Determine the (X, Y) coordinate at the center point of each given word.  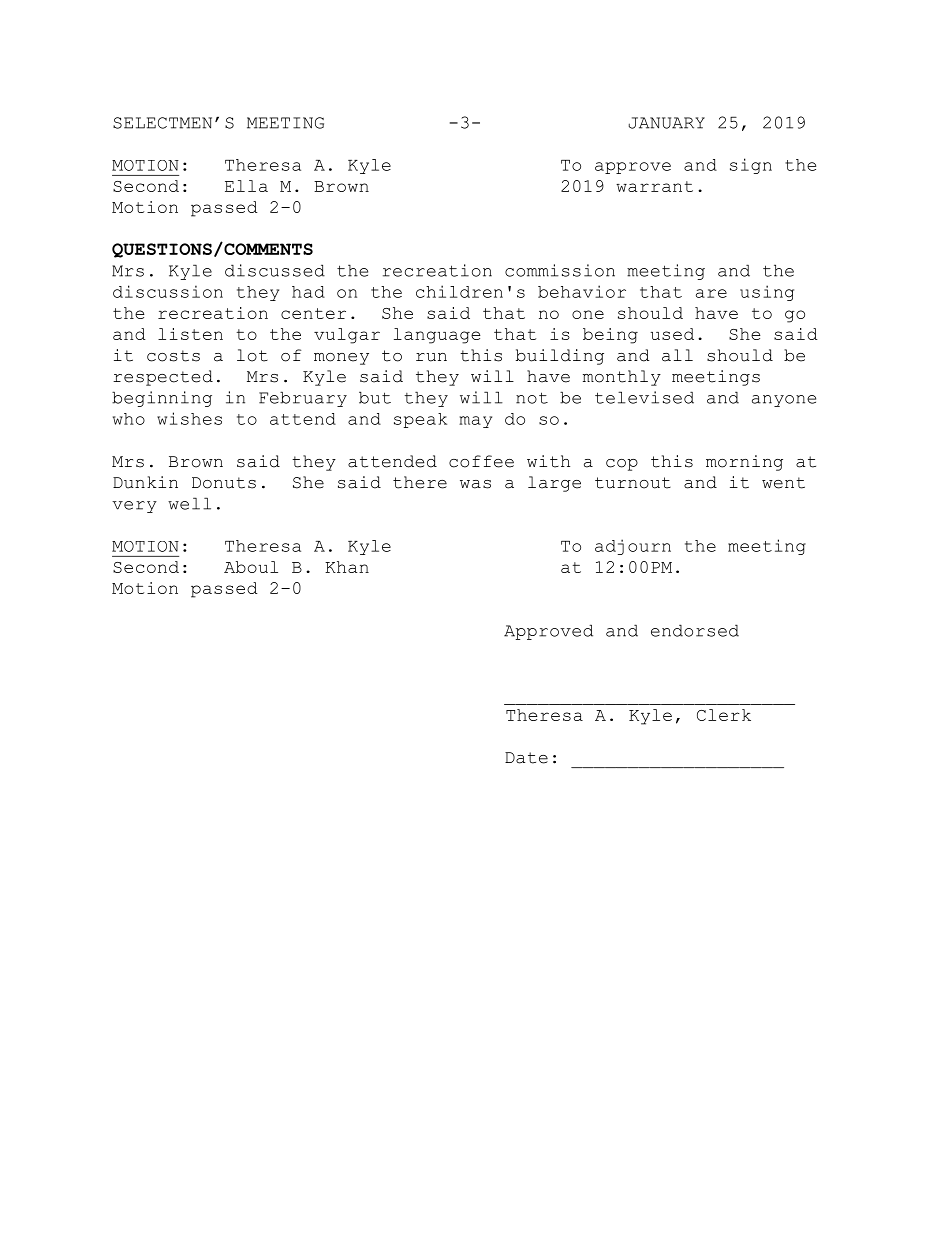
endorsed (695, 630)
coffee (481, 461)
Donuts (224, 483)
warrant (654, 186)
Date (526, 758)
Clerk (724, 715)
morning (744, 463)
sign (751, 166)
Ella (246, 186)
